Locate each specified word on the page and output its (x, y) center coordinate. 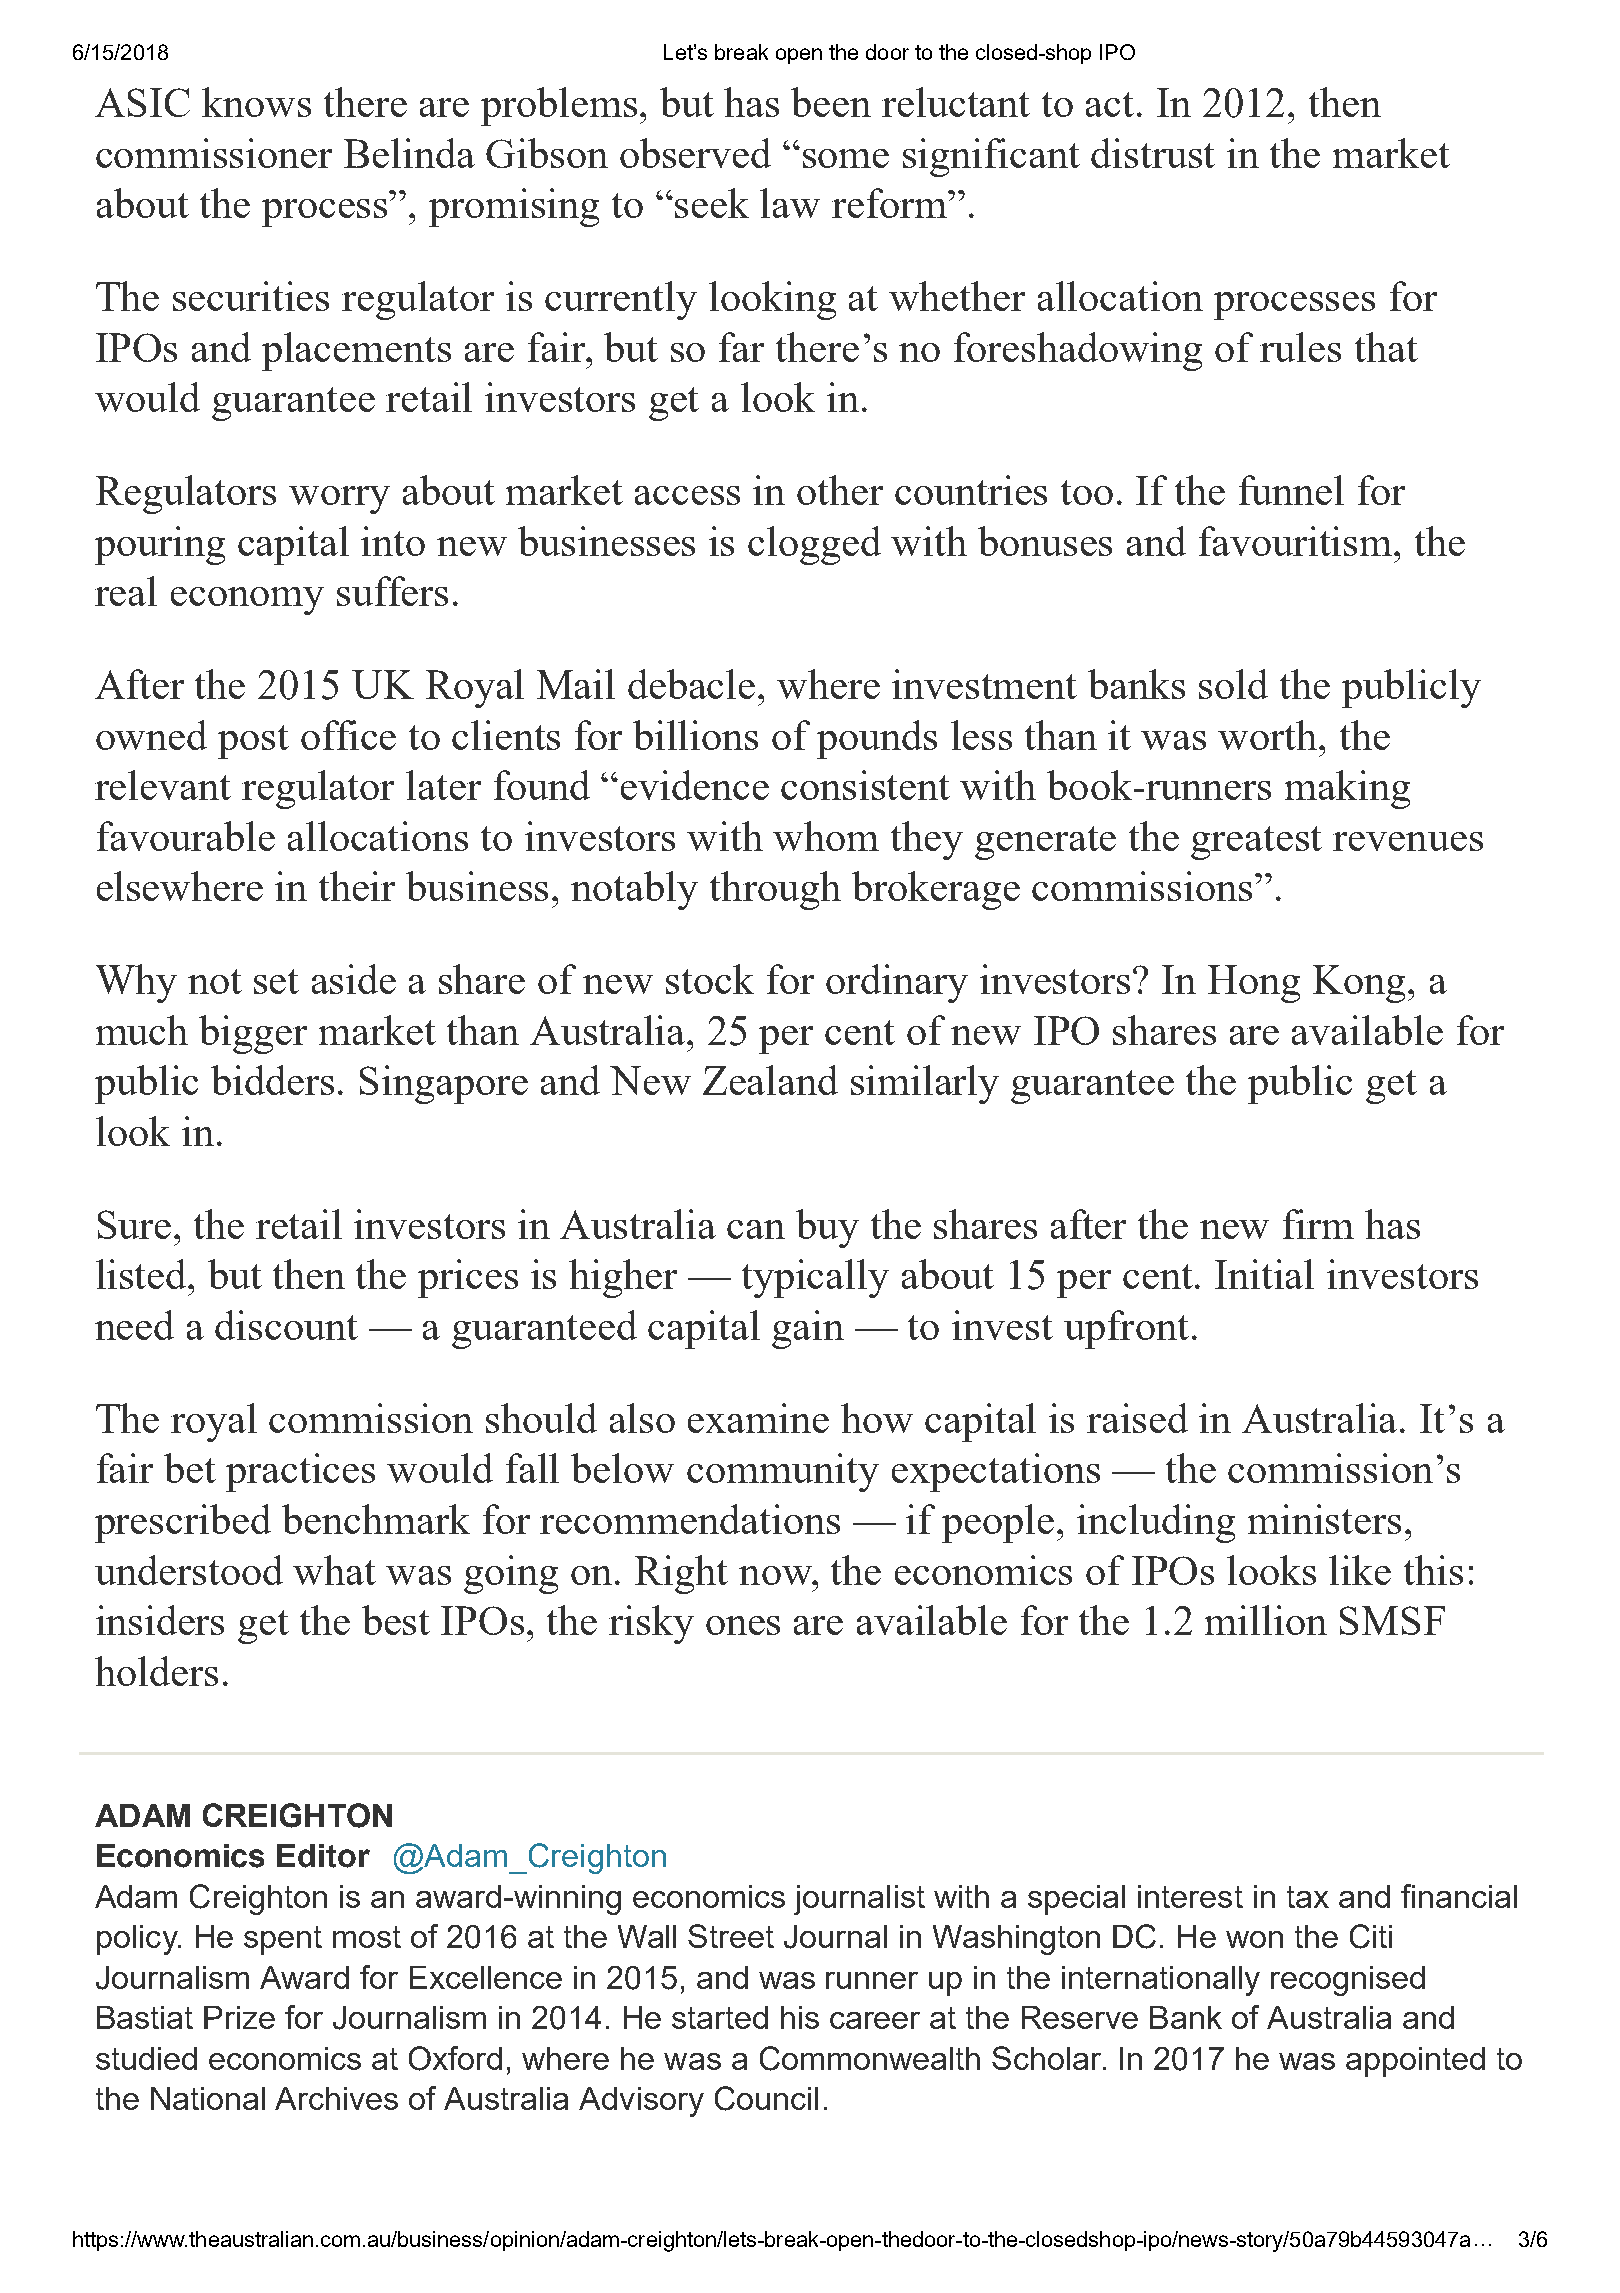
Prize (239, 2017)
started (720, 2017)
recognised (1348, 1981)
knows (256, 102)
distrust (1153, 153)
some (846, 158)
